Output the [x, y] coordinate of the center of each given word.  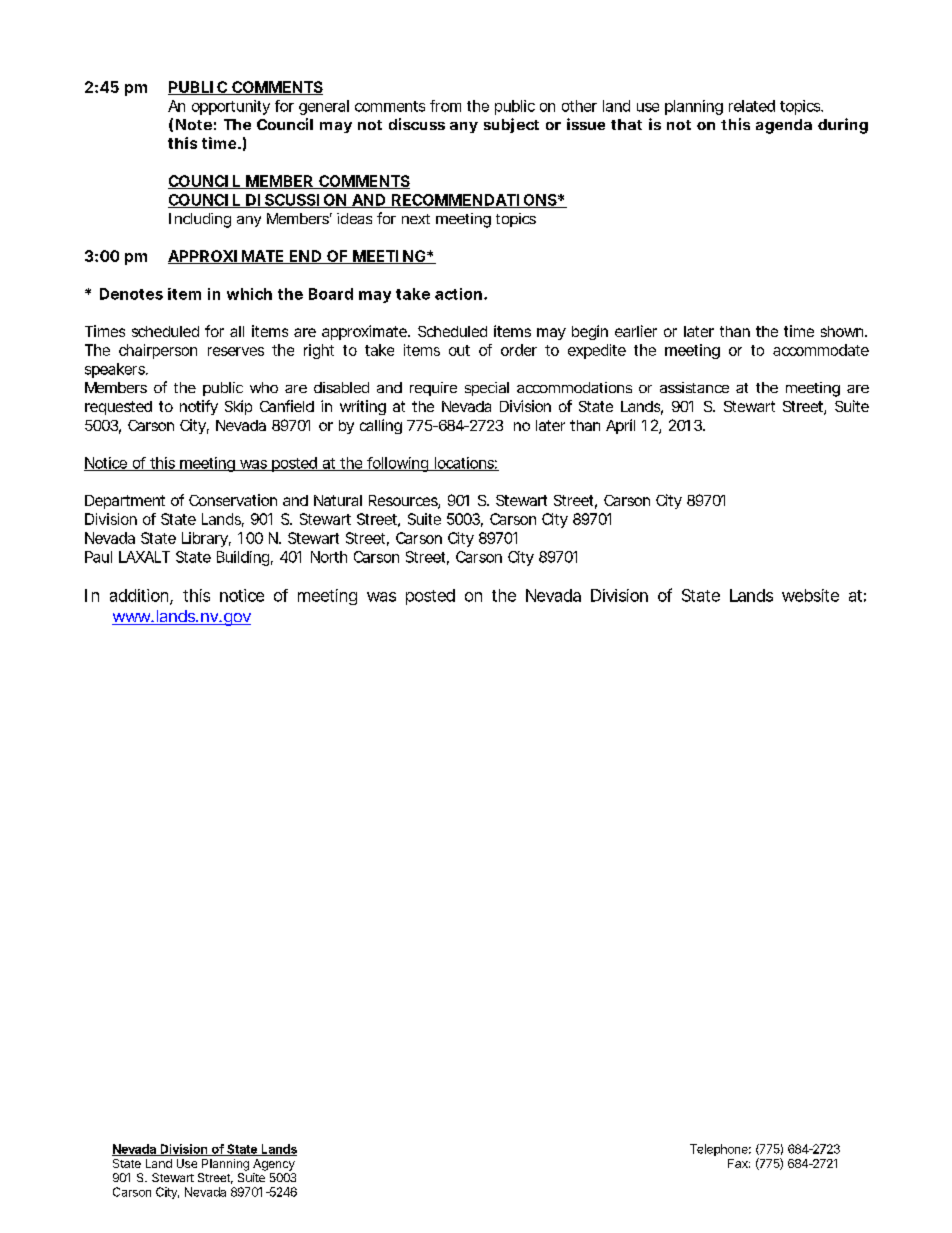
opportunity [231, 107]
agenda [784, 126]
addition [140, 596]
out [459, 350]
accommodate [821, 350]
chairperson [158, 351]
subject [511, 125]
